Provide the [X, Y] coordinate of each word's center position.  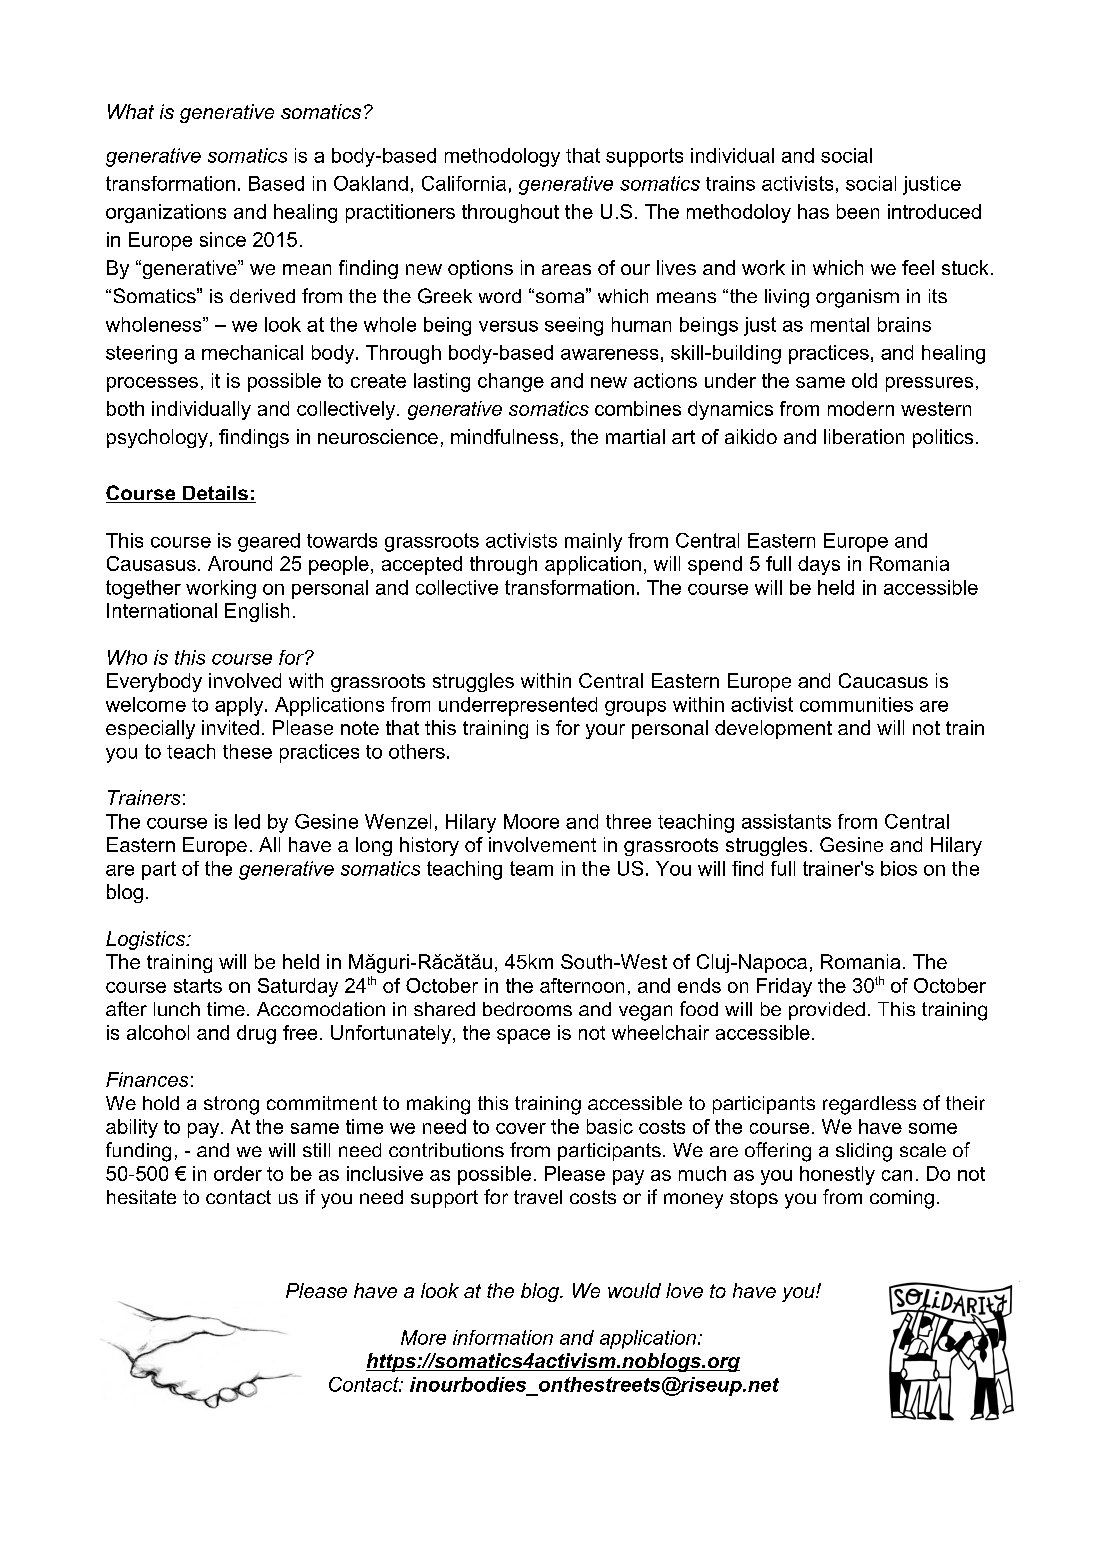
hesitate [141, 1197]
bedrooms [527, 1009]
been [858, 211]
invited [230, 727]
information [503, 1337]
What [131, 111]
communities [856, 704]
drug [256, 1034]
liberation [864, 436]
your [605, 731]
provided [827, 1011]
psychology [157, 438]
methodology [502, 157]
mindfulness [504, 436]
